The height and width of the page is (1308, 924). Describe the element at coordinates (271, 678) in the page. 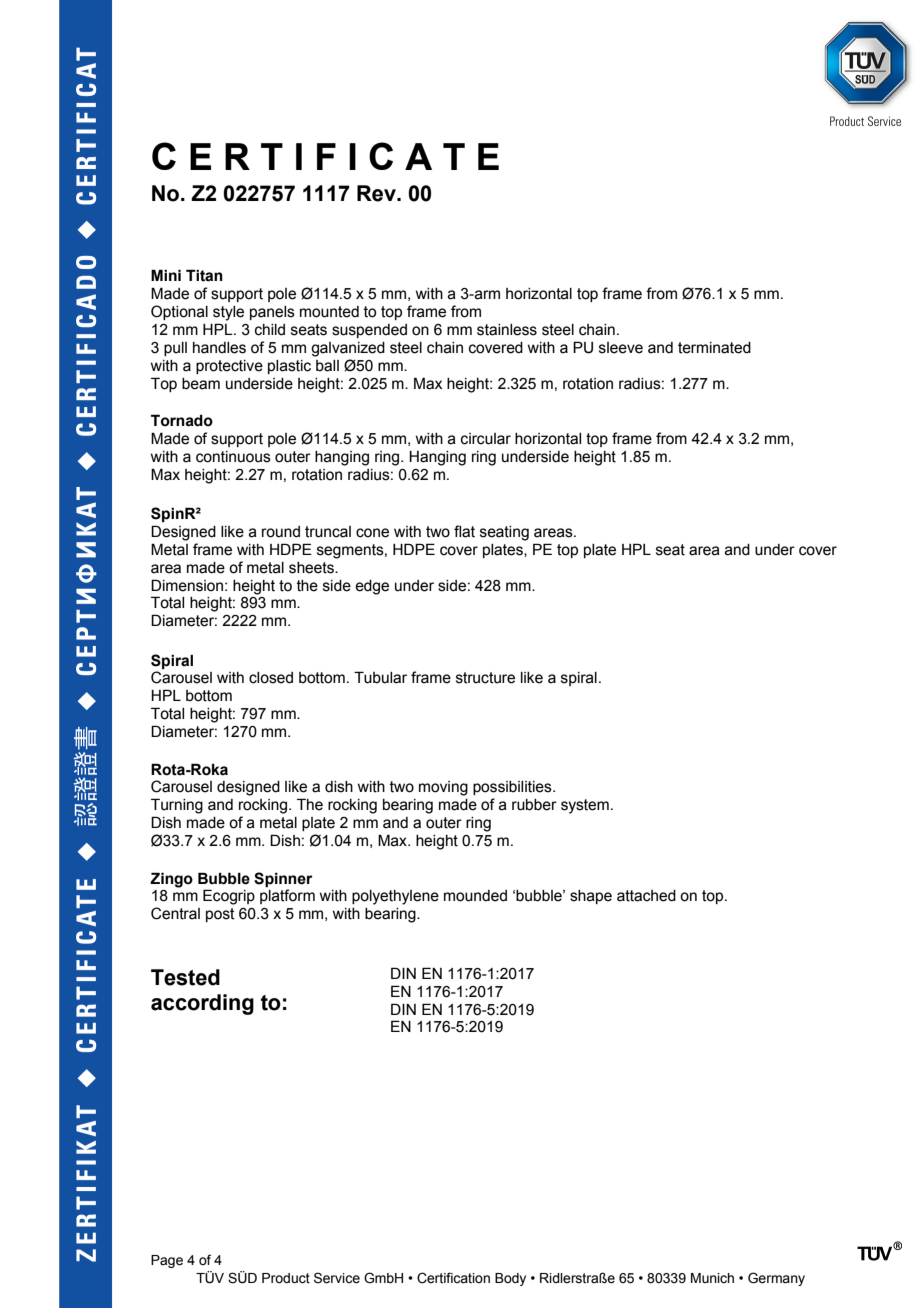

I see `closed` at that location.
